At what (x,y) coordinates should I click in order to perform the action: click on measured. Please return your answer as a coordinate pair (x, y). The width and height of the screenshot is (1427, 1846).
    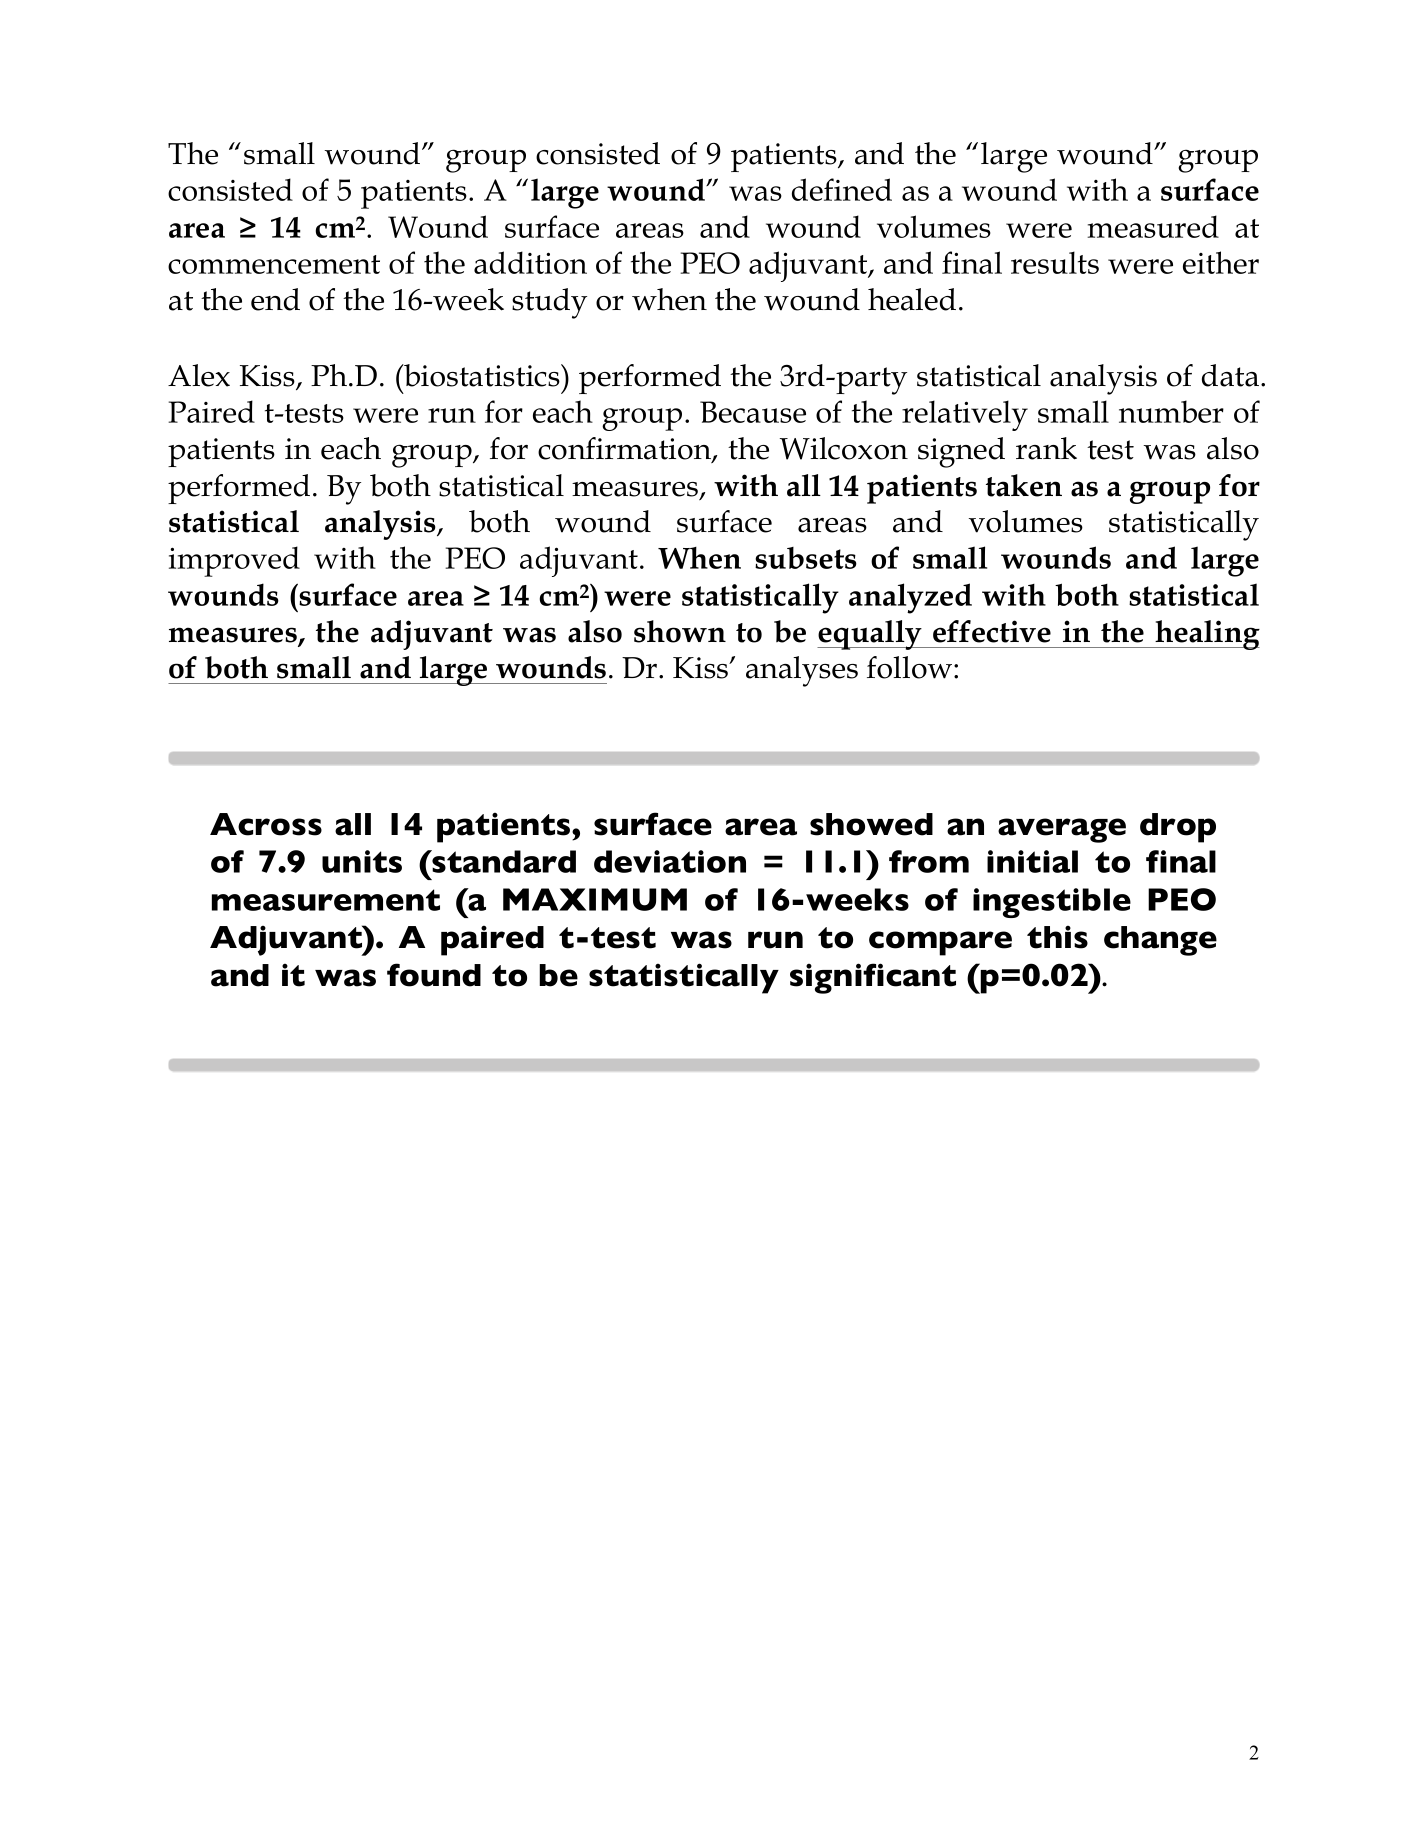
    Looking at the image, I should click on (1153, 226).
